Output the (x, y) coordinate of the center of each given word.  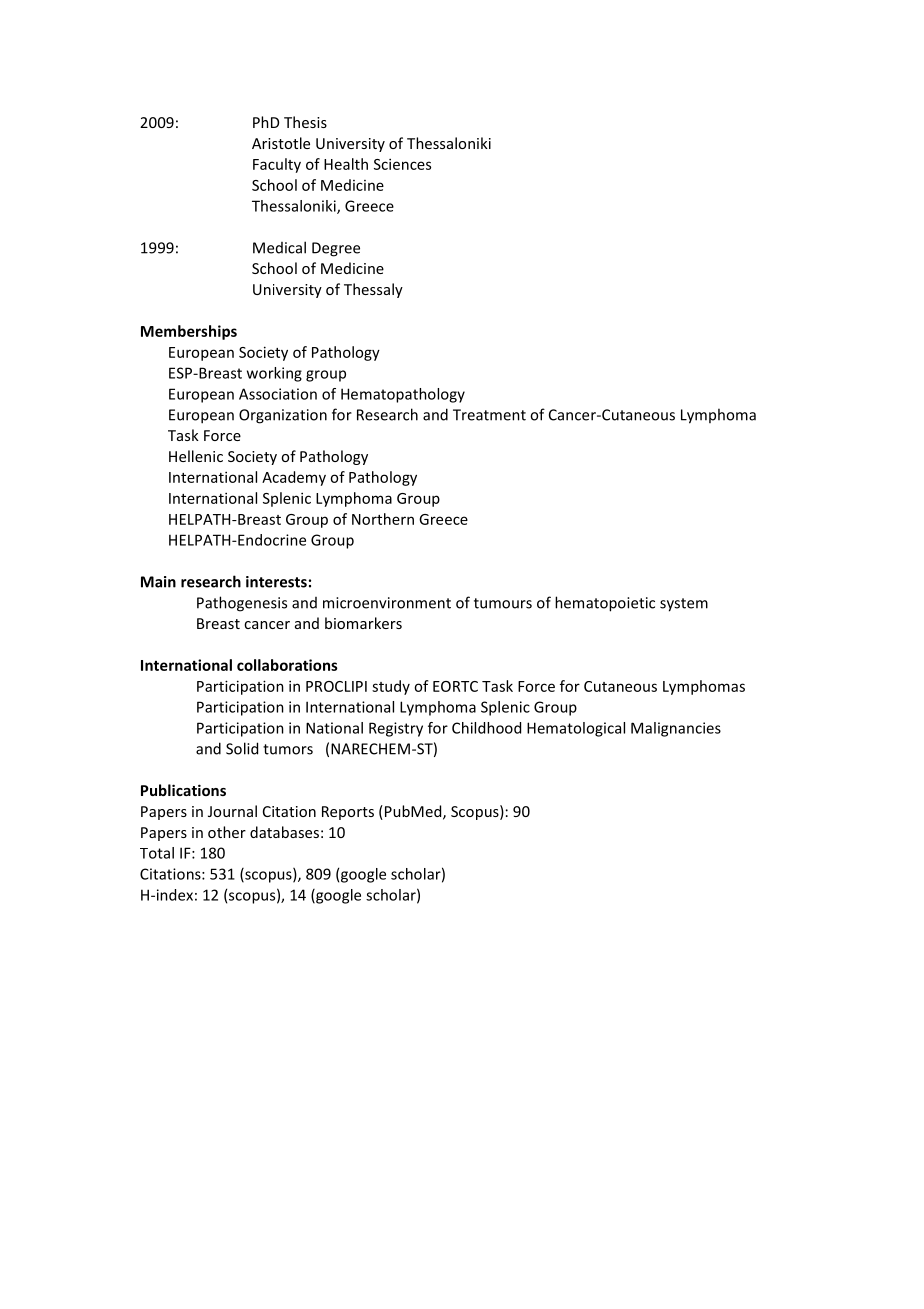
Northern (383, 519)
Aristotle (281, 143)
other (227, 832)
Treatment (489, 415)
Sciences (402, 164)
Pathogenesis (242, 604)
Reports (348, 813)
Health (346, 164)
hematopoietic (605, 604)
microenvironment (387, 603)
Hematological (576, 729)
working (274, 374)
